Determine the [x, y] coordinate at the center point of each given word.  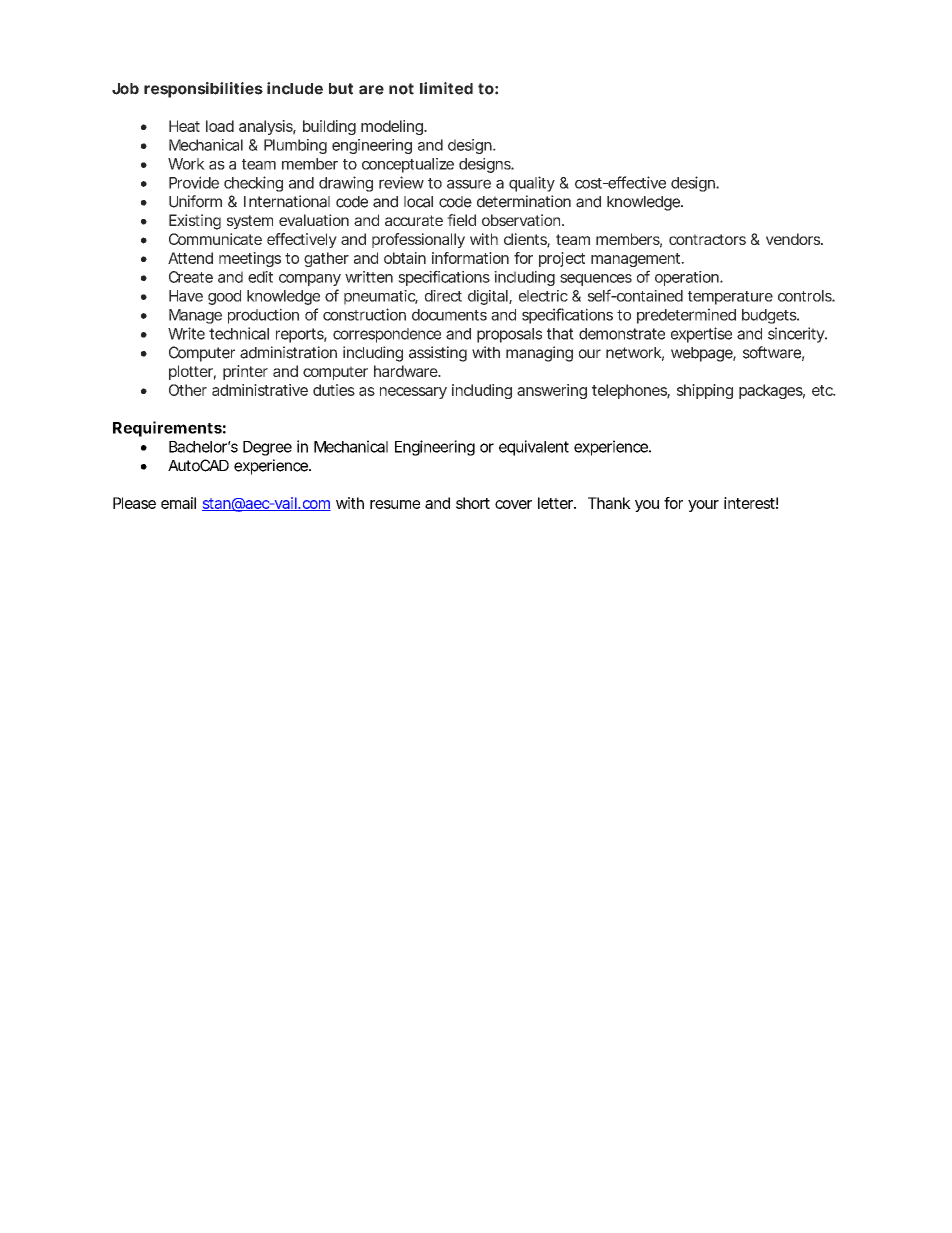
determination [524, 201]
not [401, 89]
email [178, 503]
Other [188, 390]
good [224, 297]
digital [489, 297]
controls [805, 296]
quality [532, 184]
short [473, 503]
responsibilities [203, 90]
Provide [194, 182]
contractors [707, 239]
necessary [413, 393]
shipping [705, 391]
